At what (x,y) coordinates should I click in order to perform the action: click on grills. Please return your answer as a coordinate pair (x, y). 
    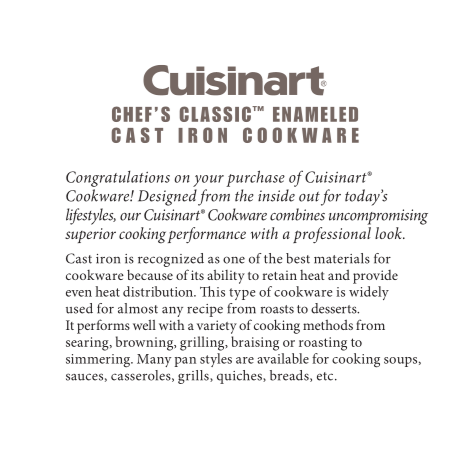
    Looking at the image, I should click on (194, 377).
